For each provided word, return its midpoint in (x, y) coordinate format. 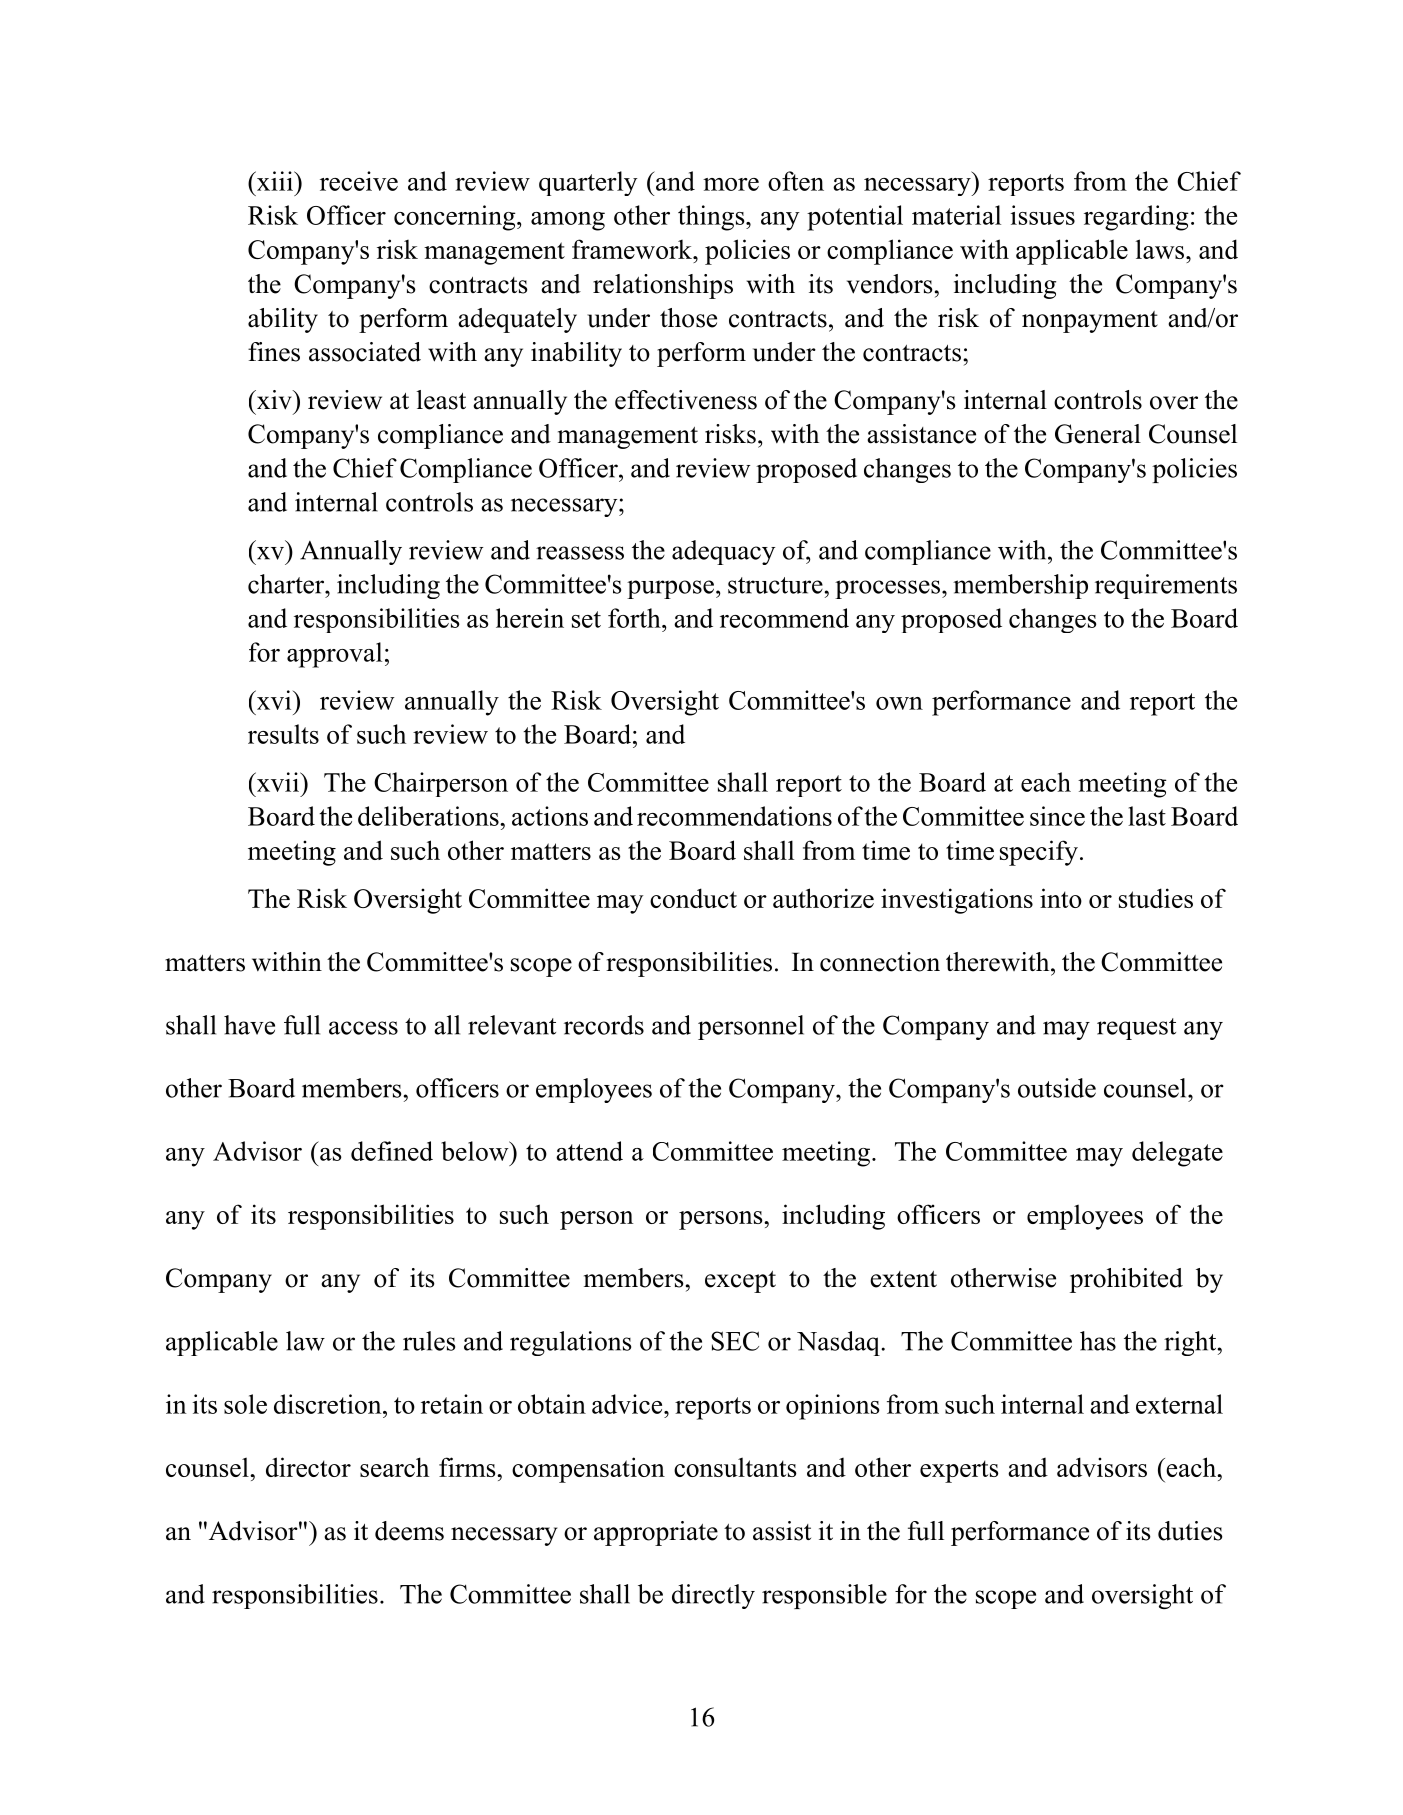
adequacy (723, 552)
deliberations (429, 816)
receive (359, 181)
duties (1190, 1531)
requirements (1166, 586)
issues (1042, 215)
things (712, 218)
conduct (693, 898)
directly (713, 1596)
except (740, 1282)
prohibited (1126, 1280)
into (1061, 898)
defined (392, 1151)
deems (409, 1531)
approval (334, 655)
